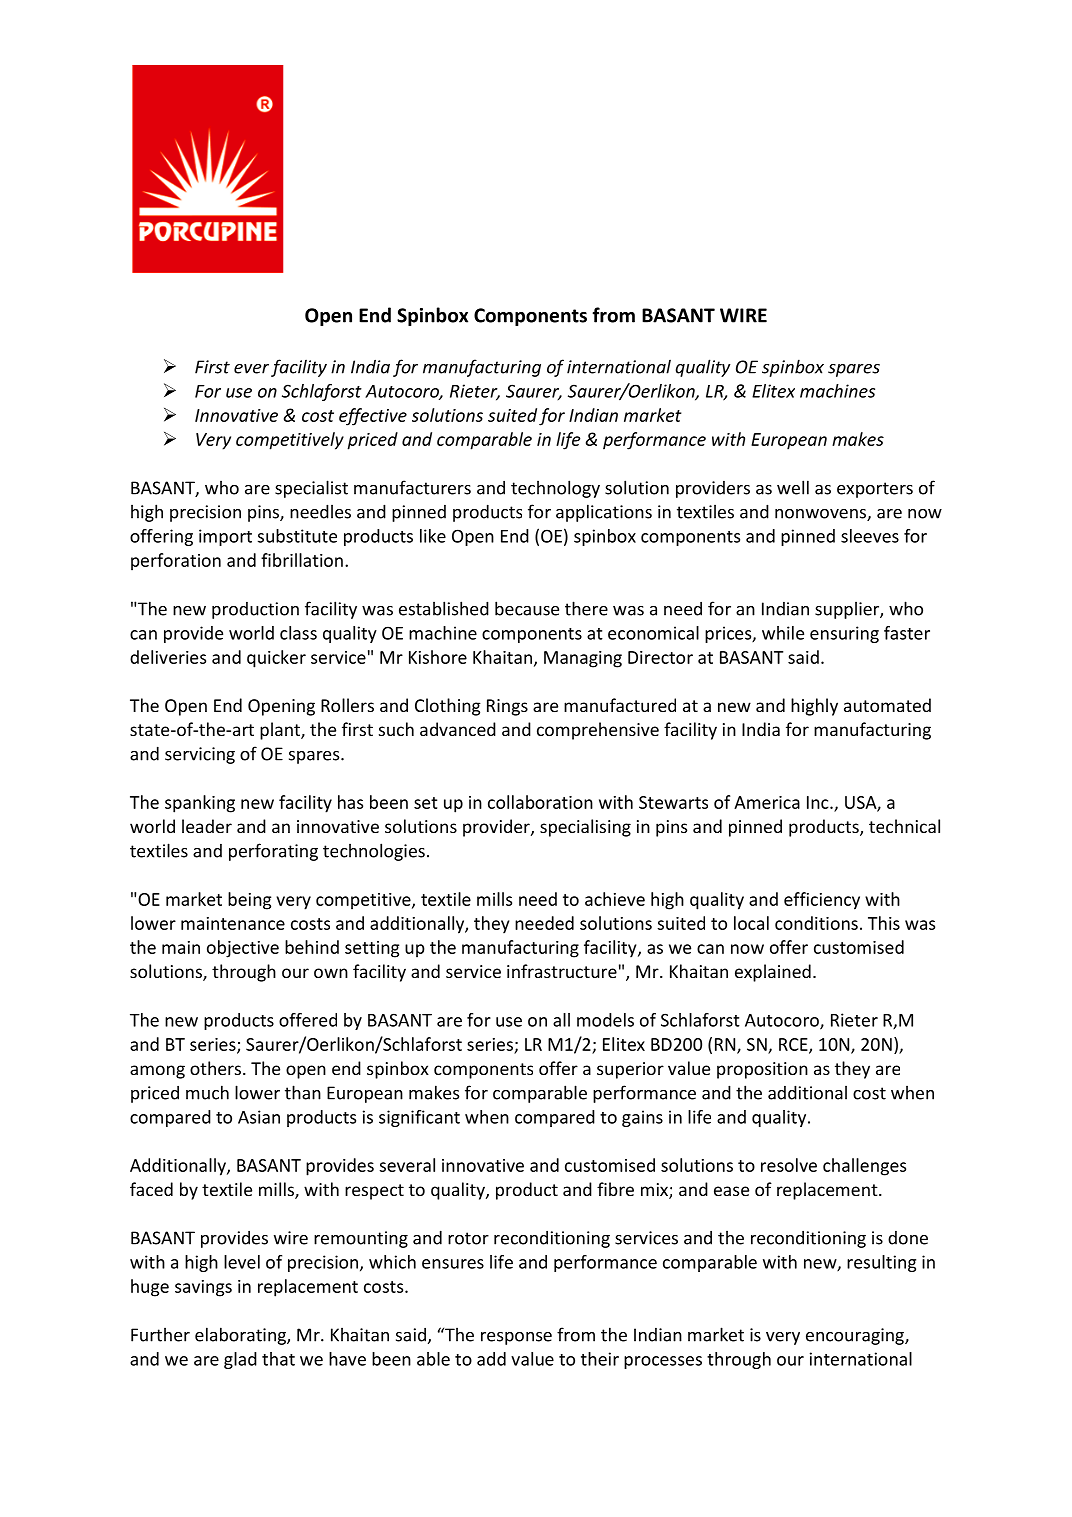 Image resolution: width=1072 pixels, height=1517 pixels. I want to click on others, so click(215, 1068).
